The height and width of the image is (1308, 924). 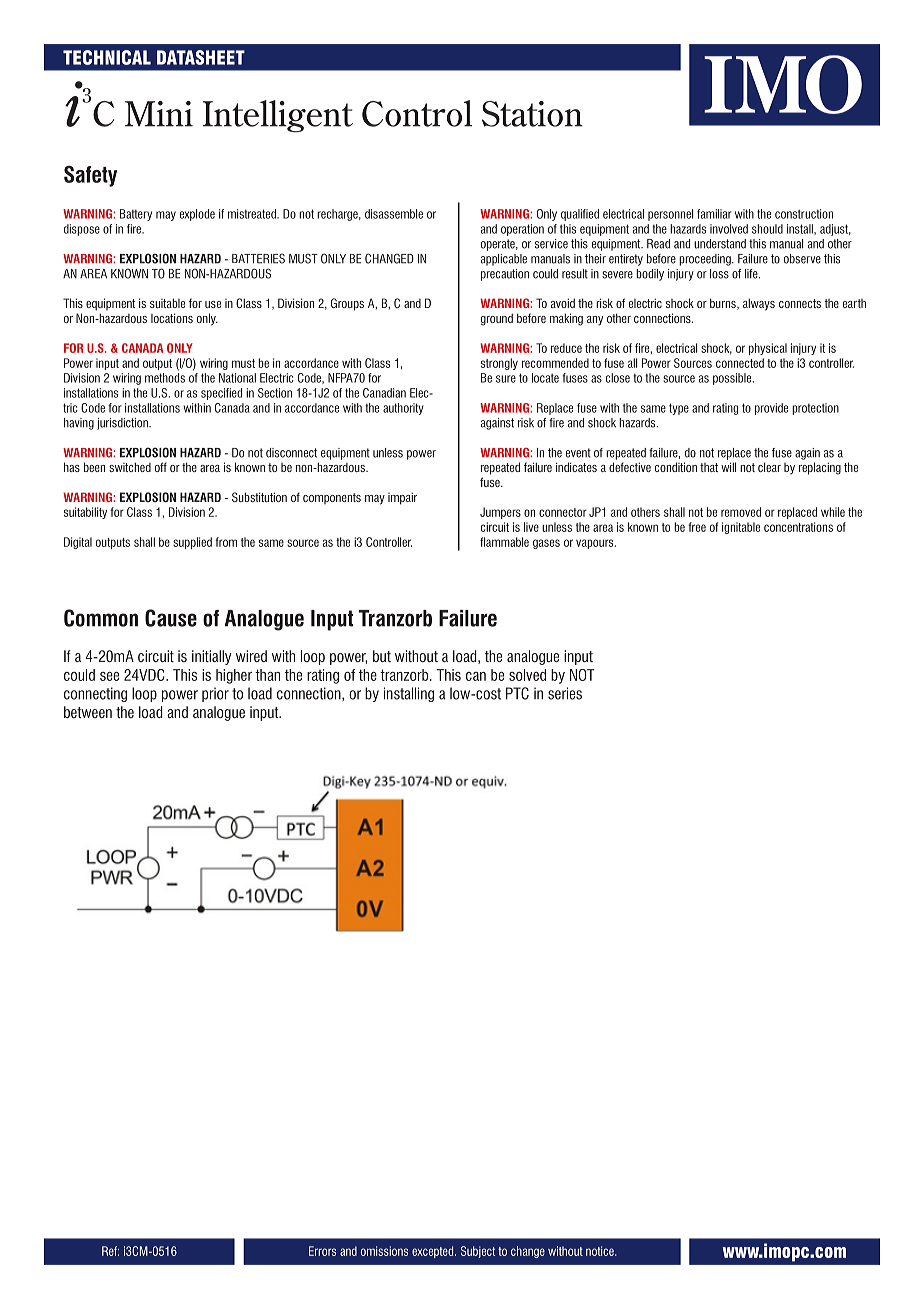 I want to click on construction, so click(x=804, y=214).
